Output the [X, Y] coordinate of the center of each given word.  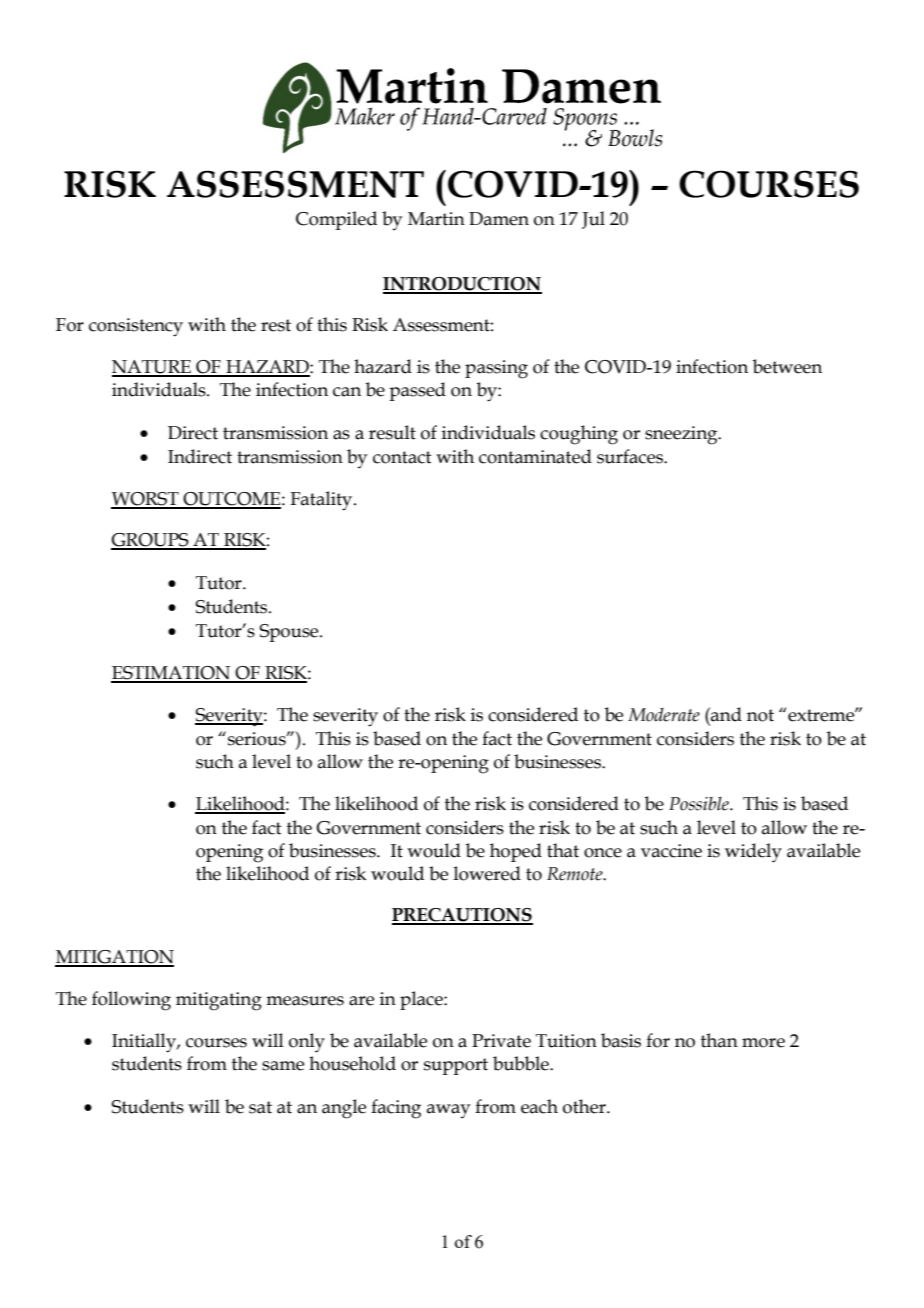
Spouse [290, 633]
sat [260, 1107]
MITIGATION [114, 958]
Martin [436, 219]
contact [402, 457]
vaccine [671, 851]
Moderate [664, 715]
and [725, 714]
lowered [487, 873]
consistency [136, 327]
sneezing [682, 435]
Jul [593, 220]
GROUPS [151, 541]
